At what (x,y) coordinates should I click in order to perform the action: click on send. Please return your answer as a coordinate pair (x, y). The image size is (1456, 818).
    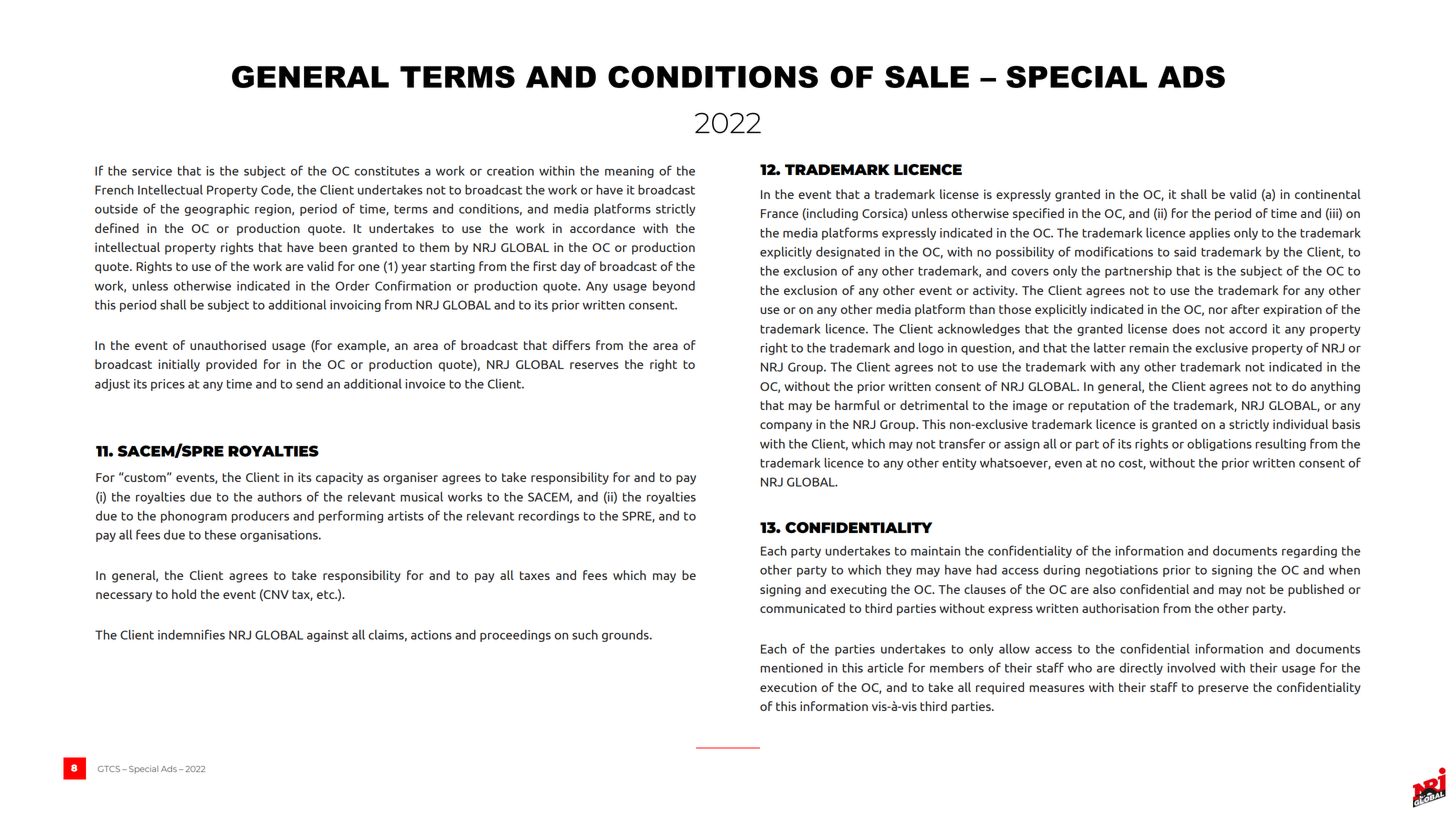
    Looking at the image, I should click on (309, 384).
